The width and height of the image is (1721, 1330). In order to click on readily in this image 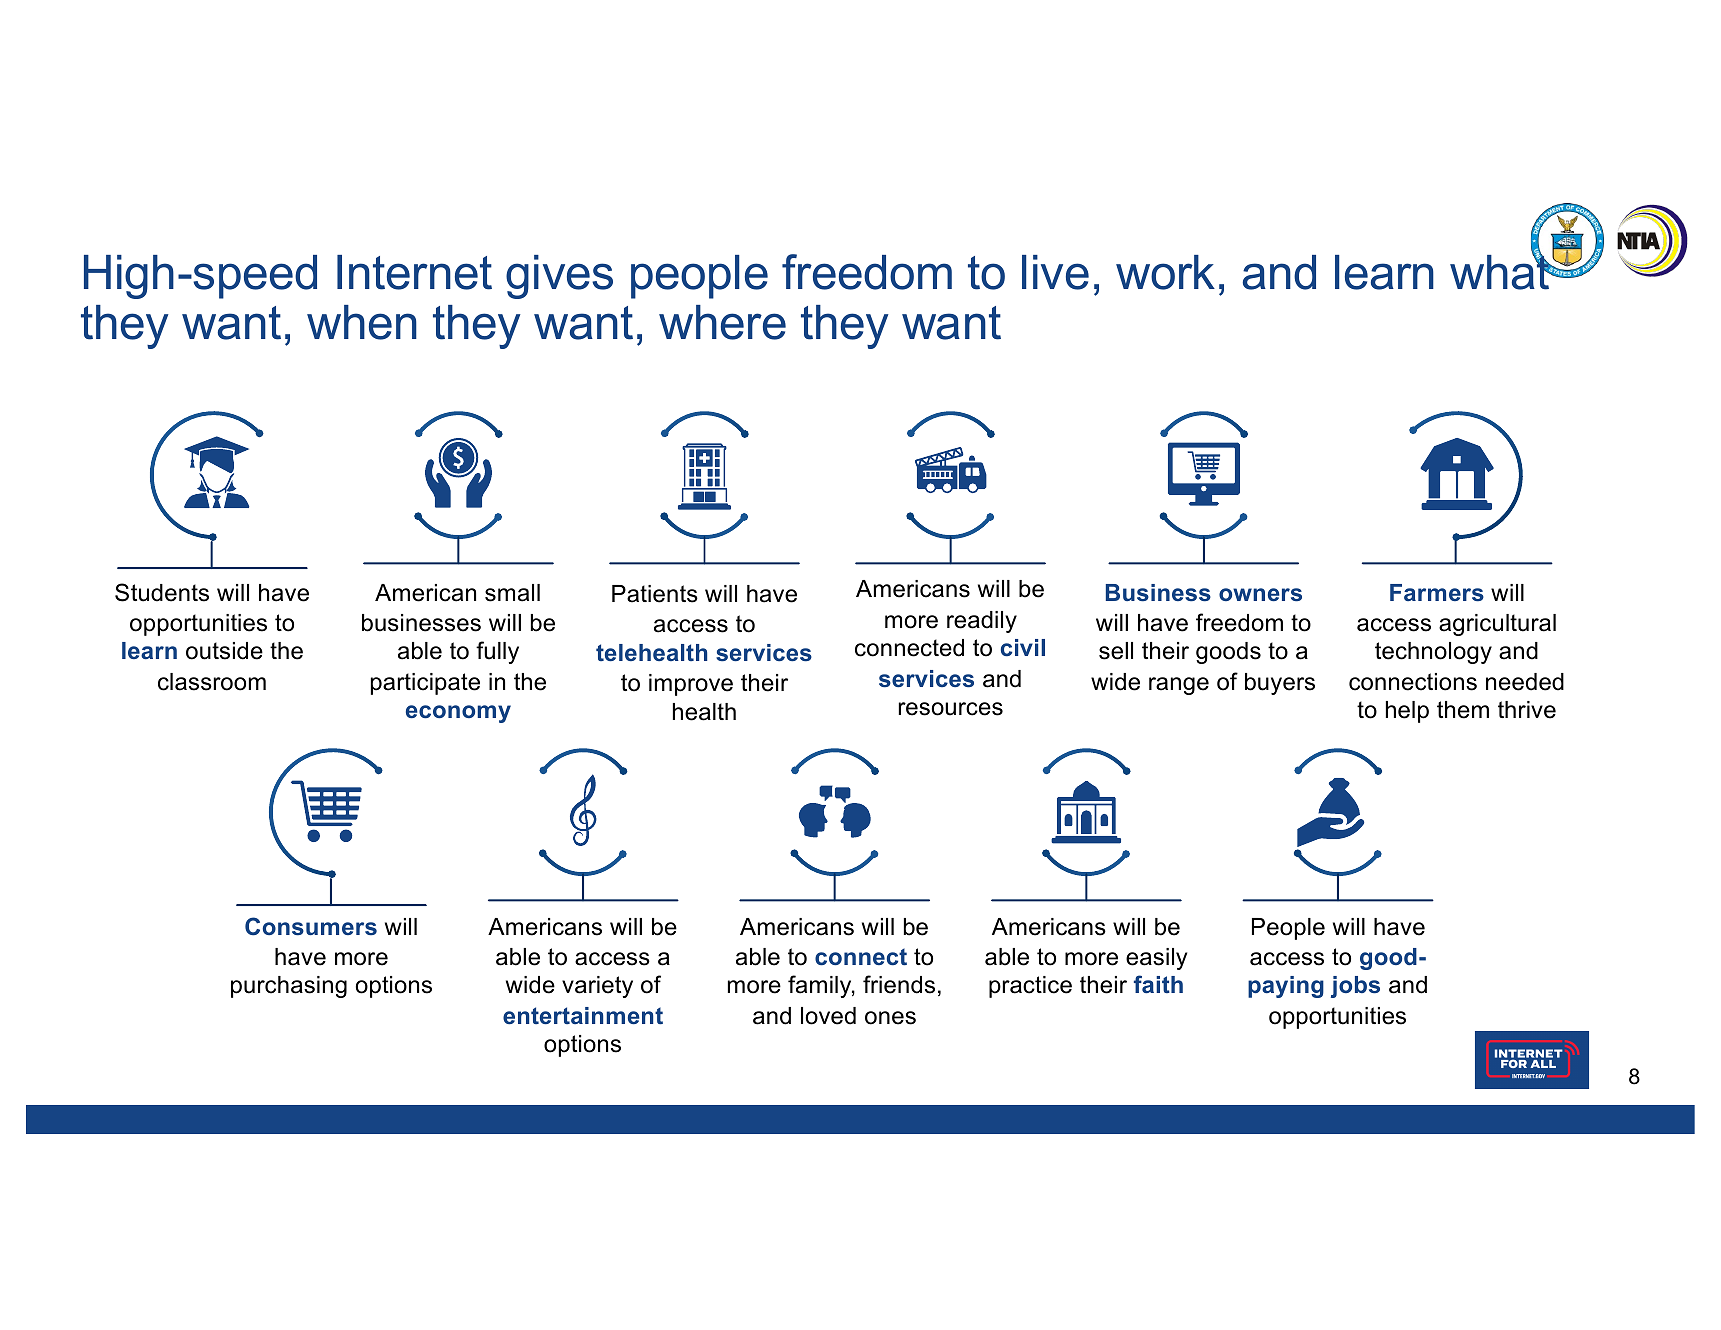, I will do `click(982, 622)`.
